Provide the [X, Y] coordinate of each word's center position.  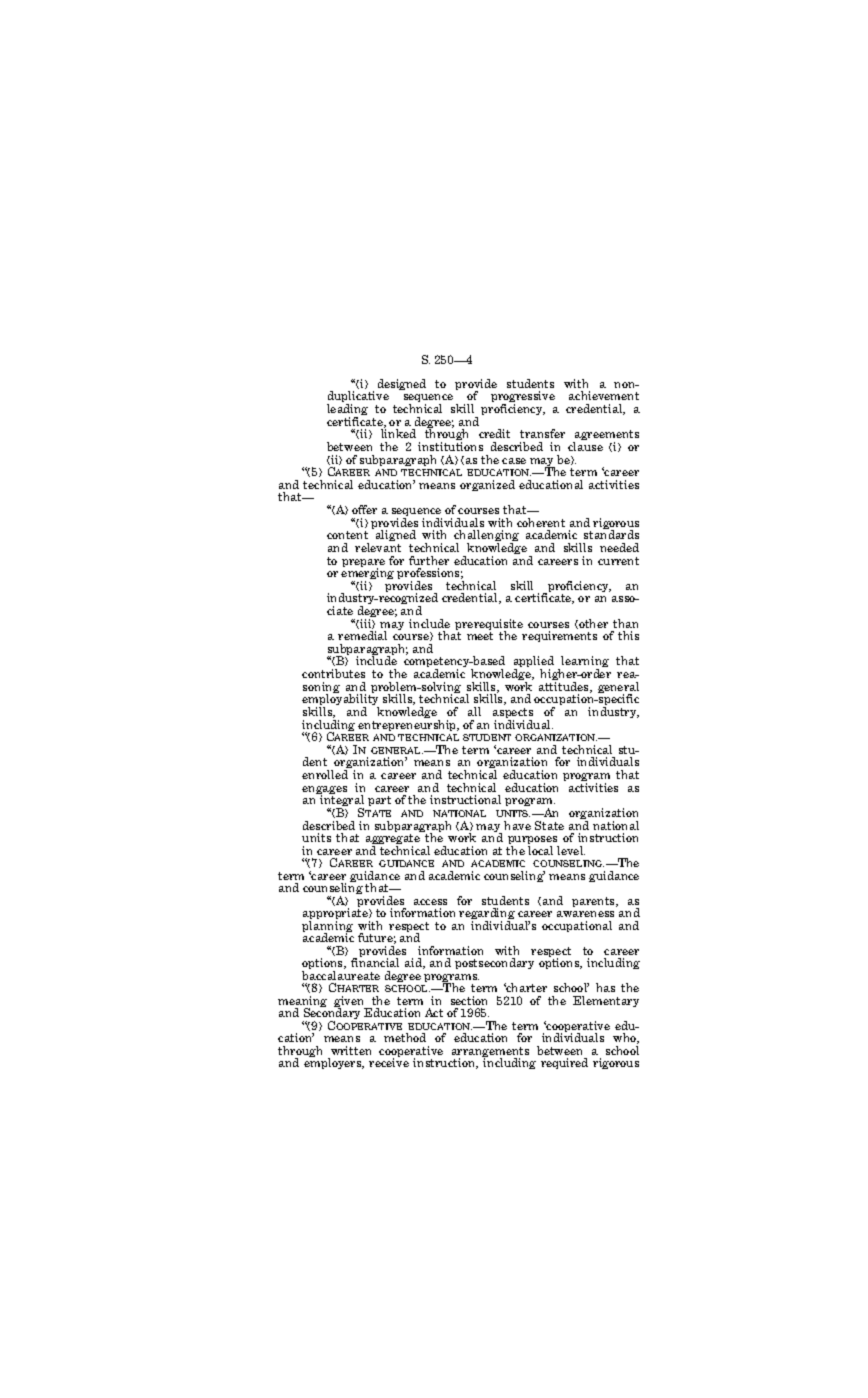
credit [494, 433]
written [351, 1050]
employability [340, 700]
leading [347, 411]
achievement [604, 395]
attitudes [565, 687]
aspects [513, 714]
